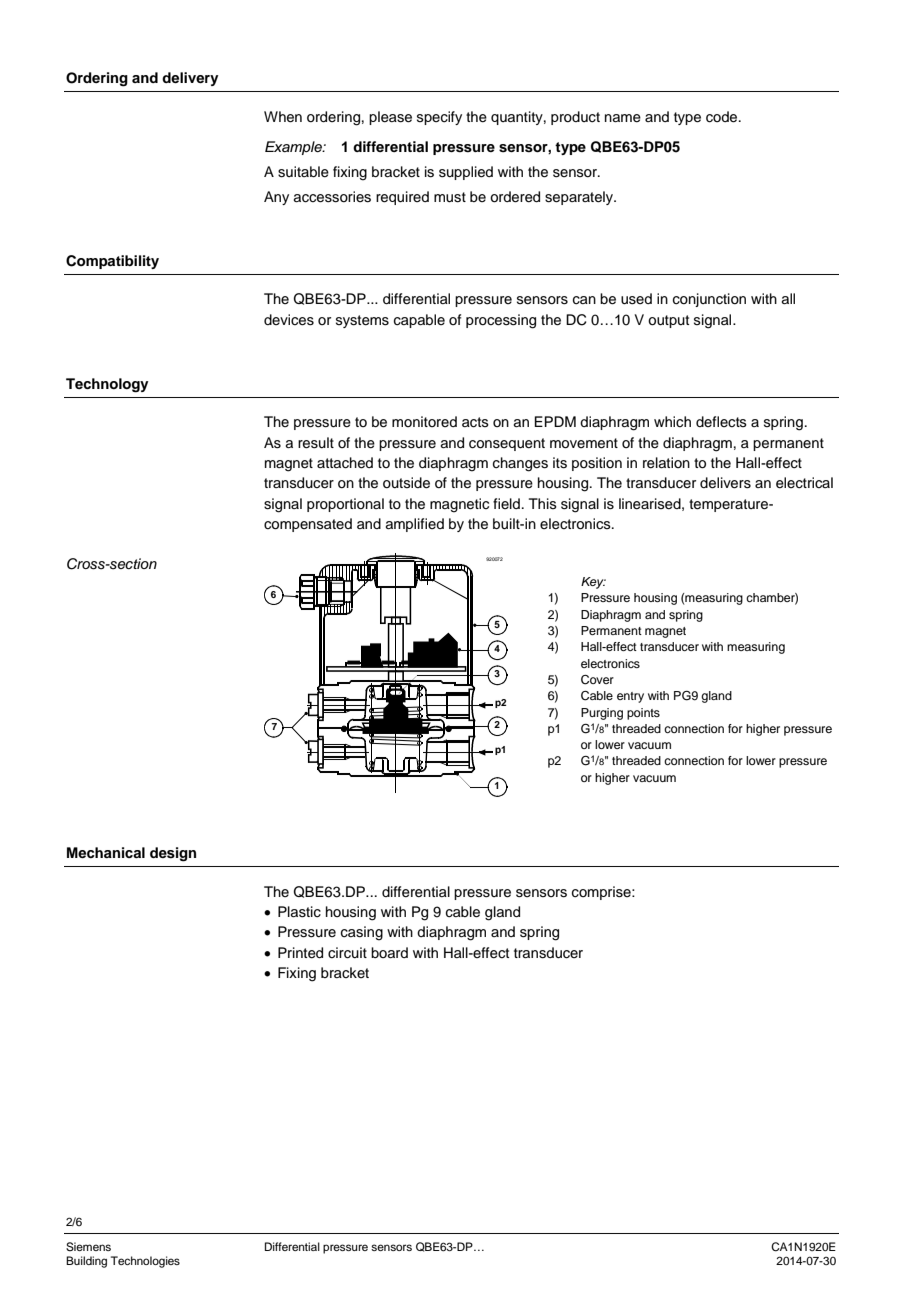  Describe the element at coordinates (173, 854) in the page. I see `design` at that location.
